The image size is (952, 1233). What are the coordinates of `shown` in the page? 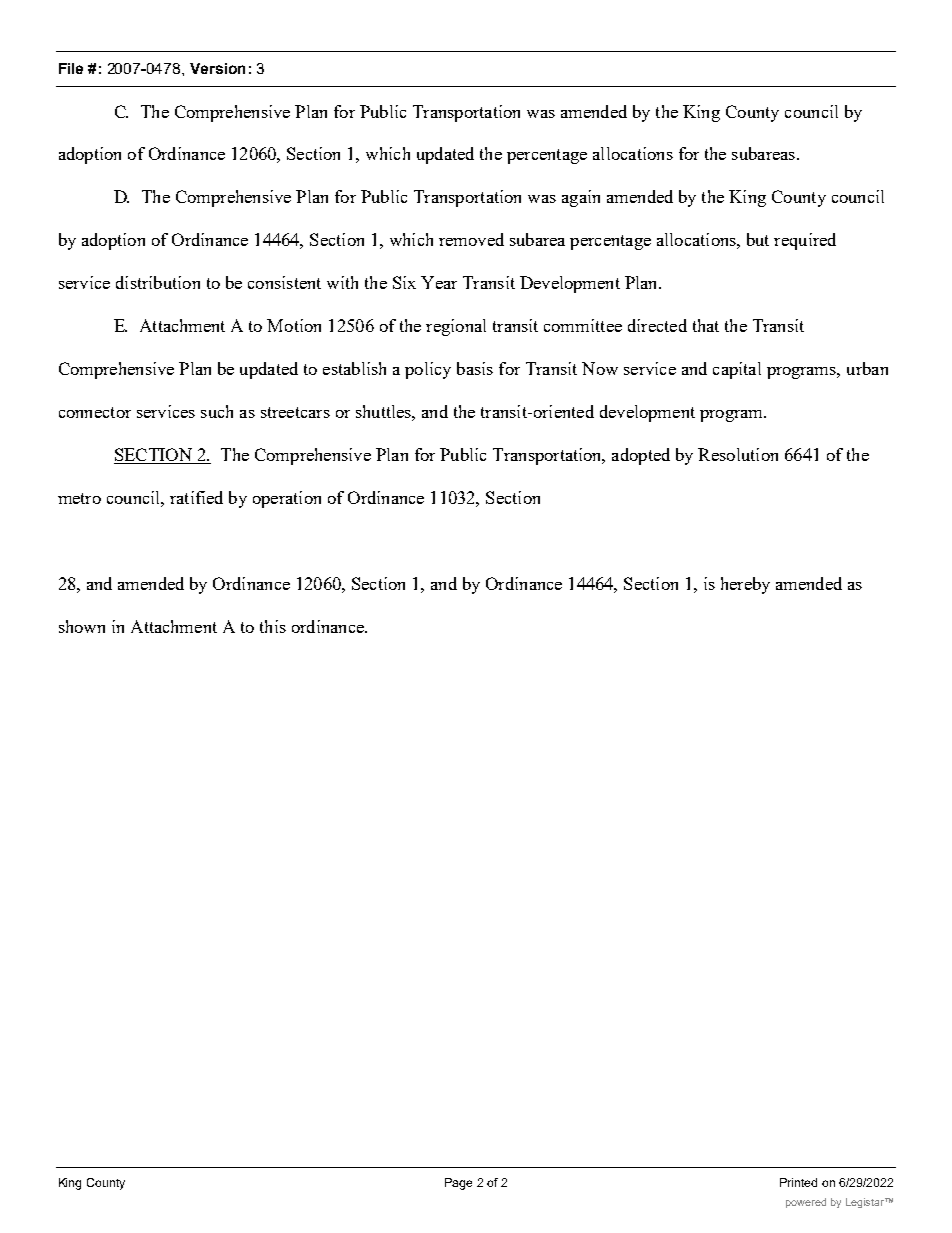 It's located at (82, 626).
